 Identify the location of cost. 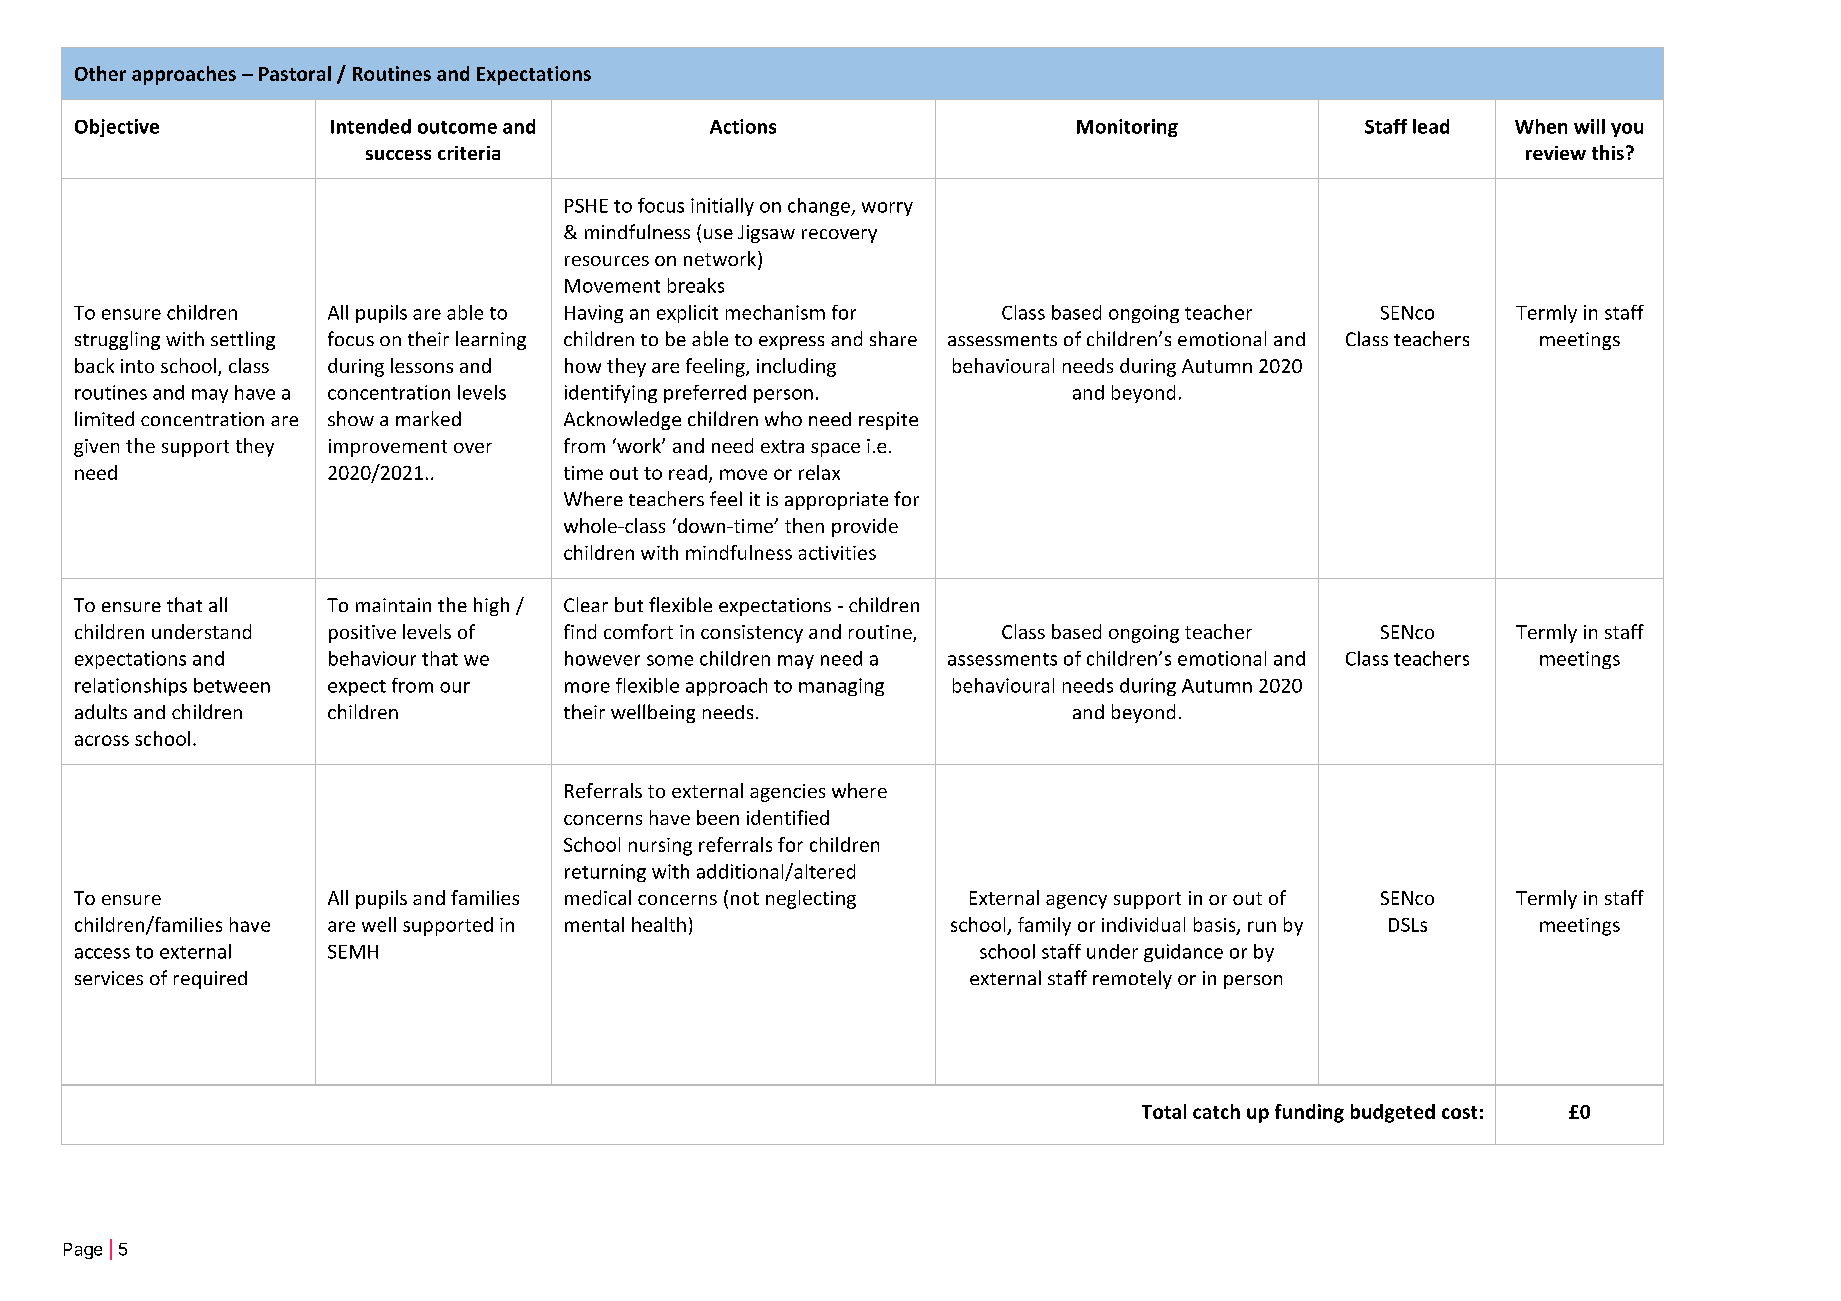
(1459, 1112).
